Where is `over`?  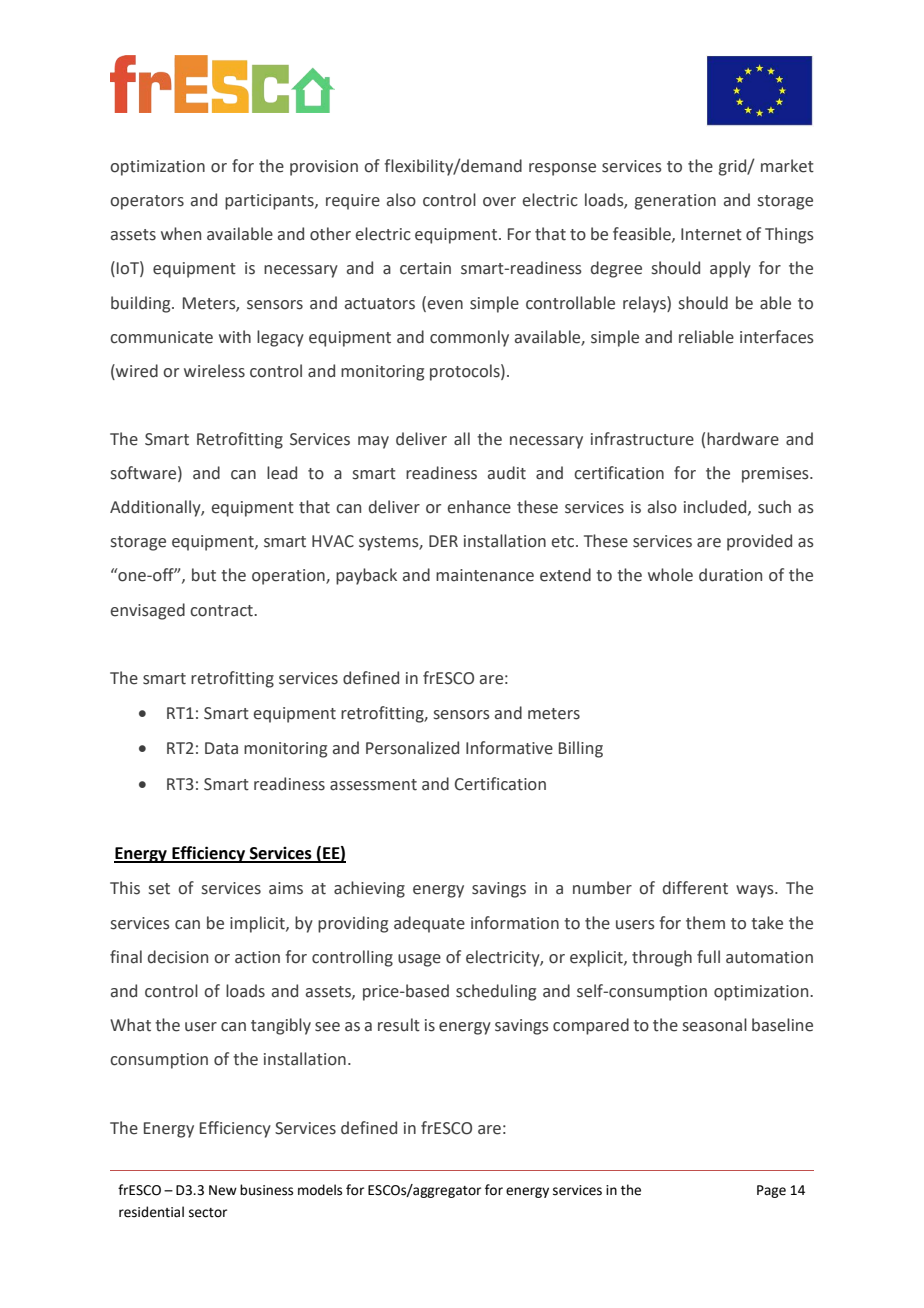
over is located at coordinates (499, 202).
